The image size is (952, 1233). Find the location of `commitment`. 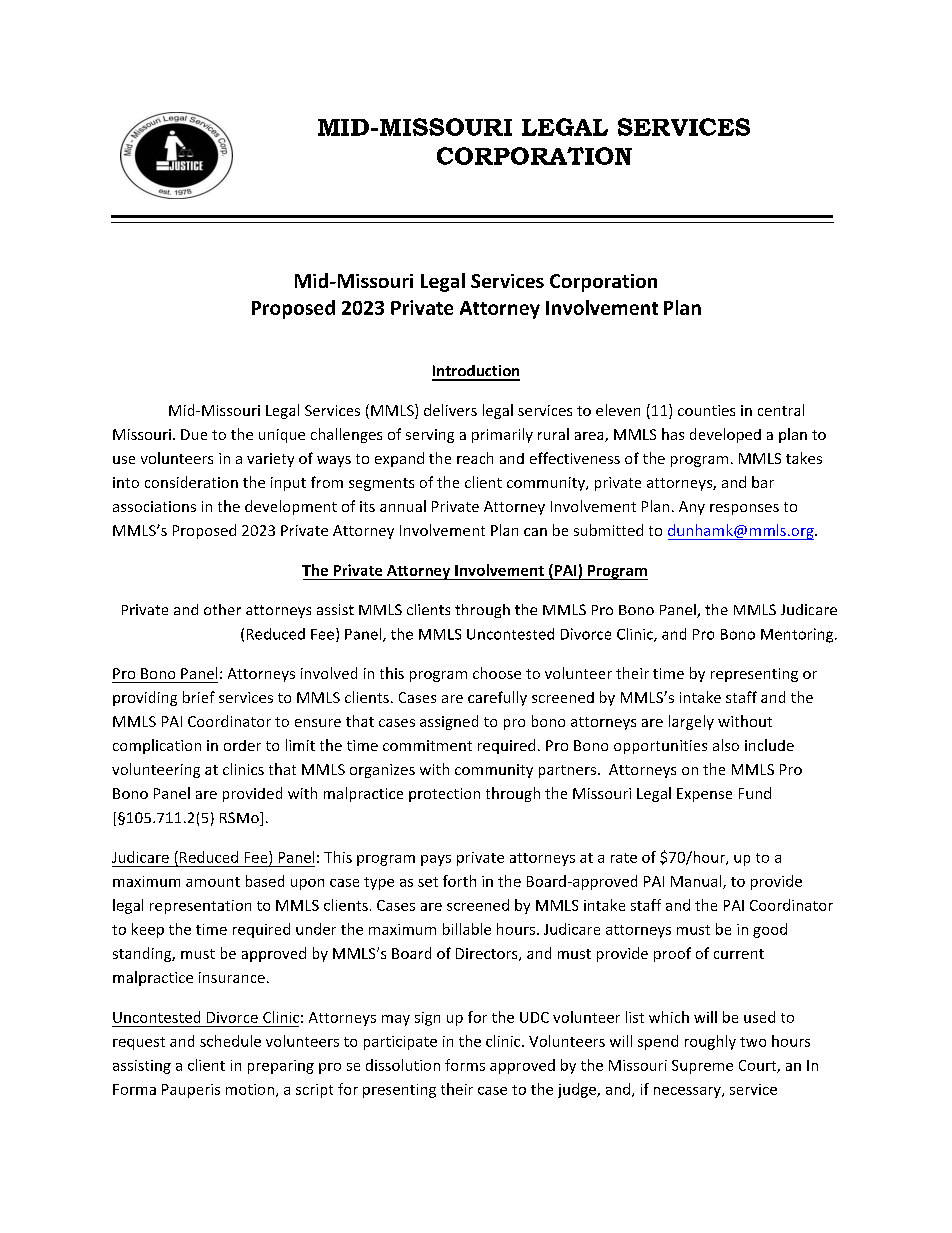

commitment is located at coordinates (427, 745).
